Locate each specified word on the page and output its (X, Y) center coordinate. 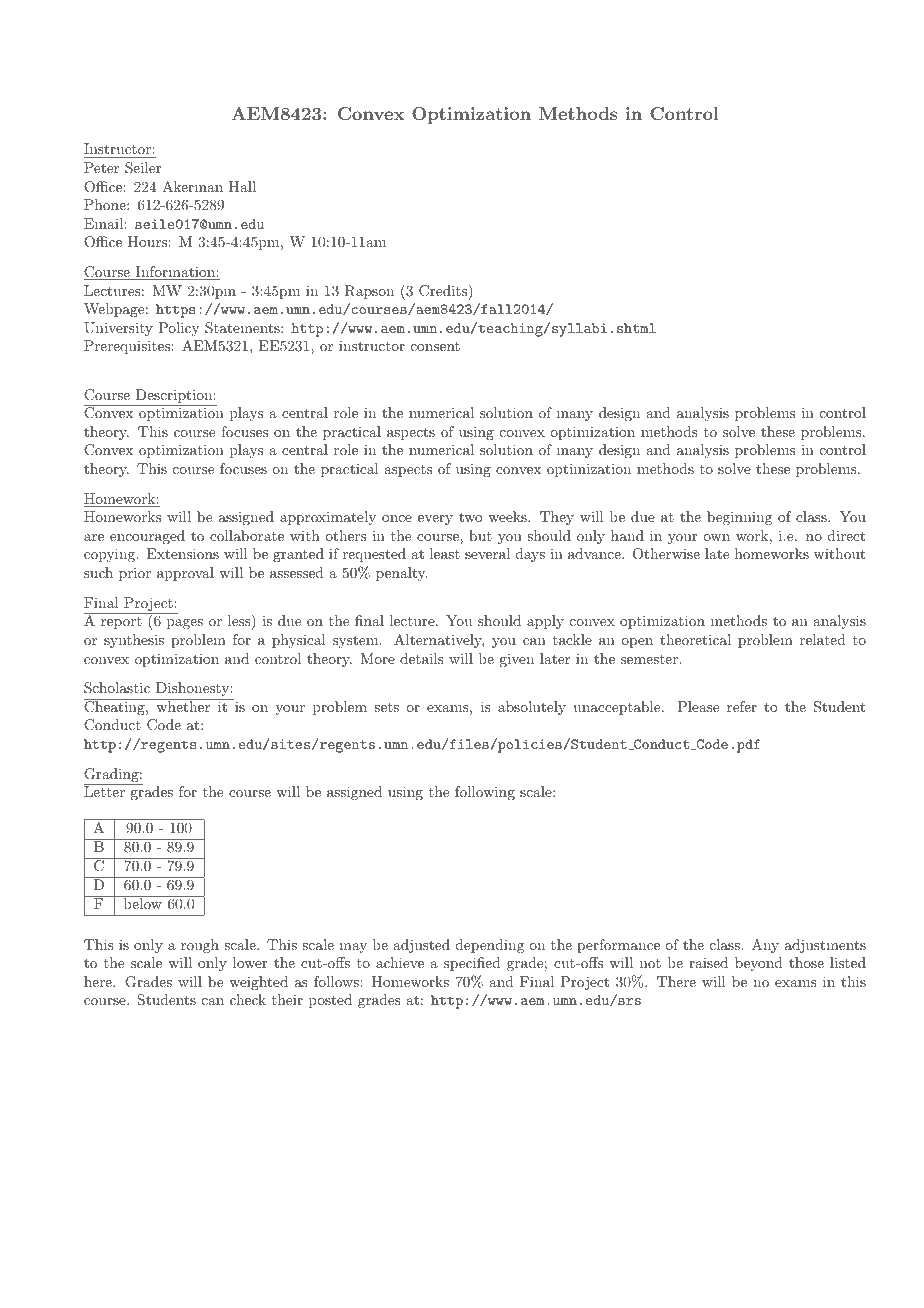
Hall (242, 186)
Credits (443, 291)
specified (472, 964)
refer (742, 706)
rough (200, 946)
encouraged (147, 537)
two (471, 517)
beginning (739, 518)
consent (435, 346)
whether (183, 705)
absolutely (532, 708)
